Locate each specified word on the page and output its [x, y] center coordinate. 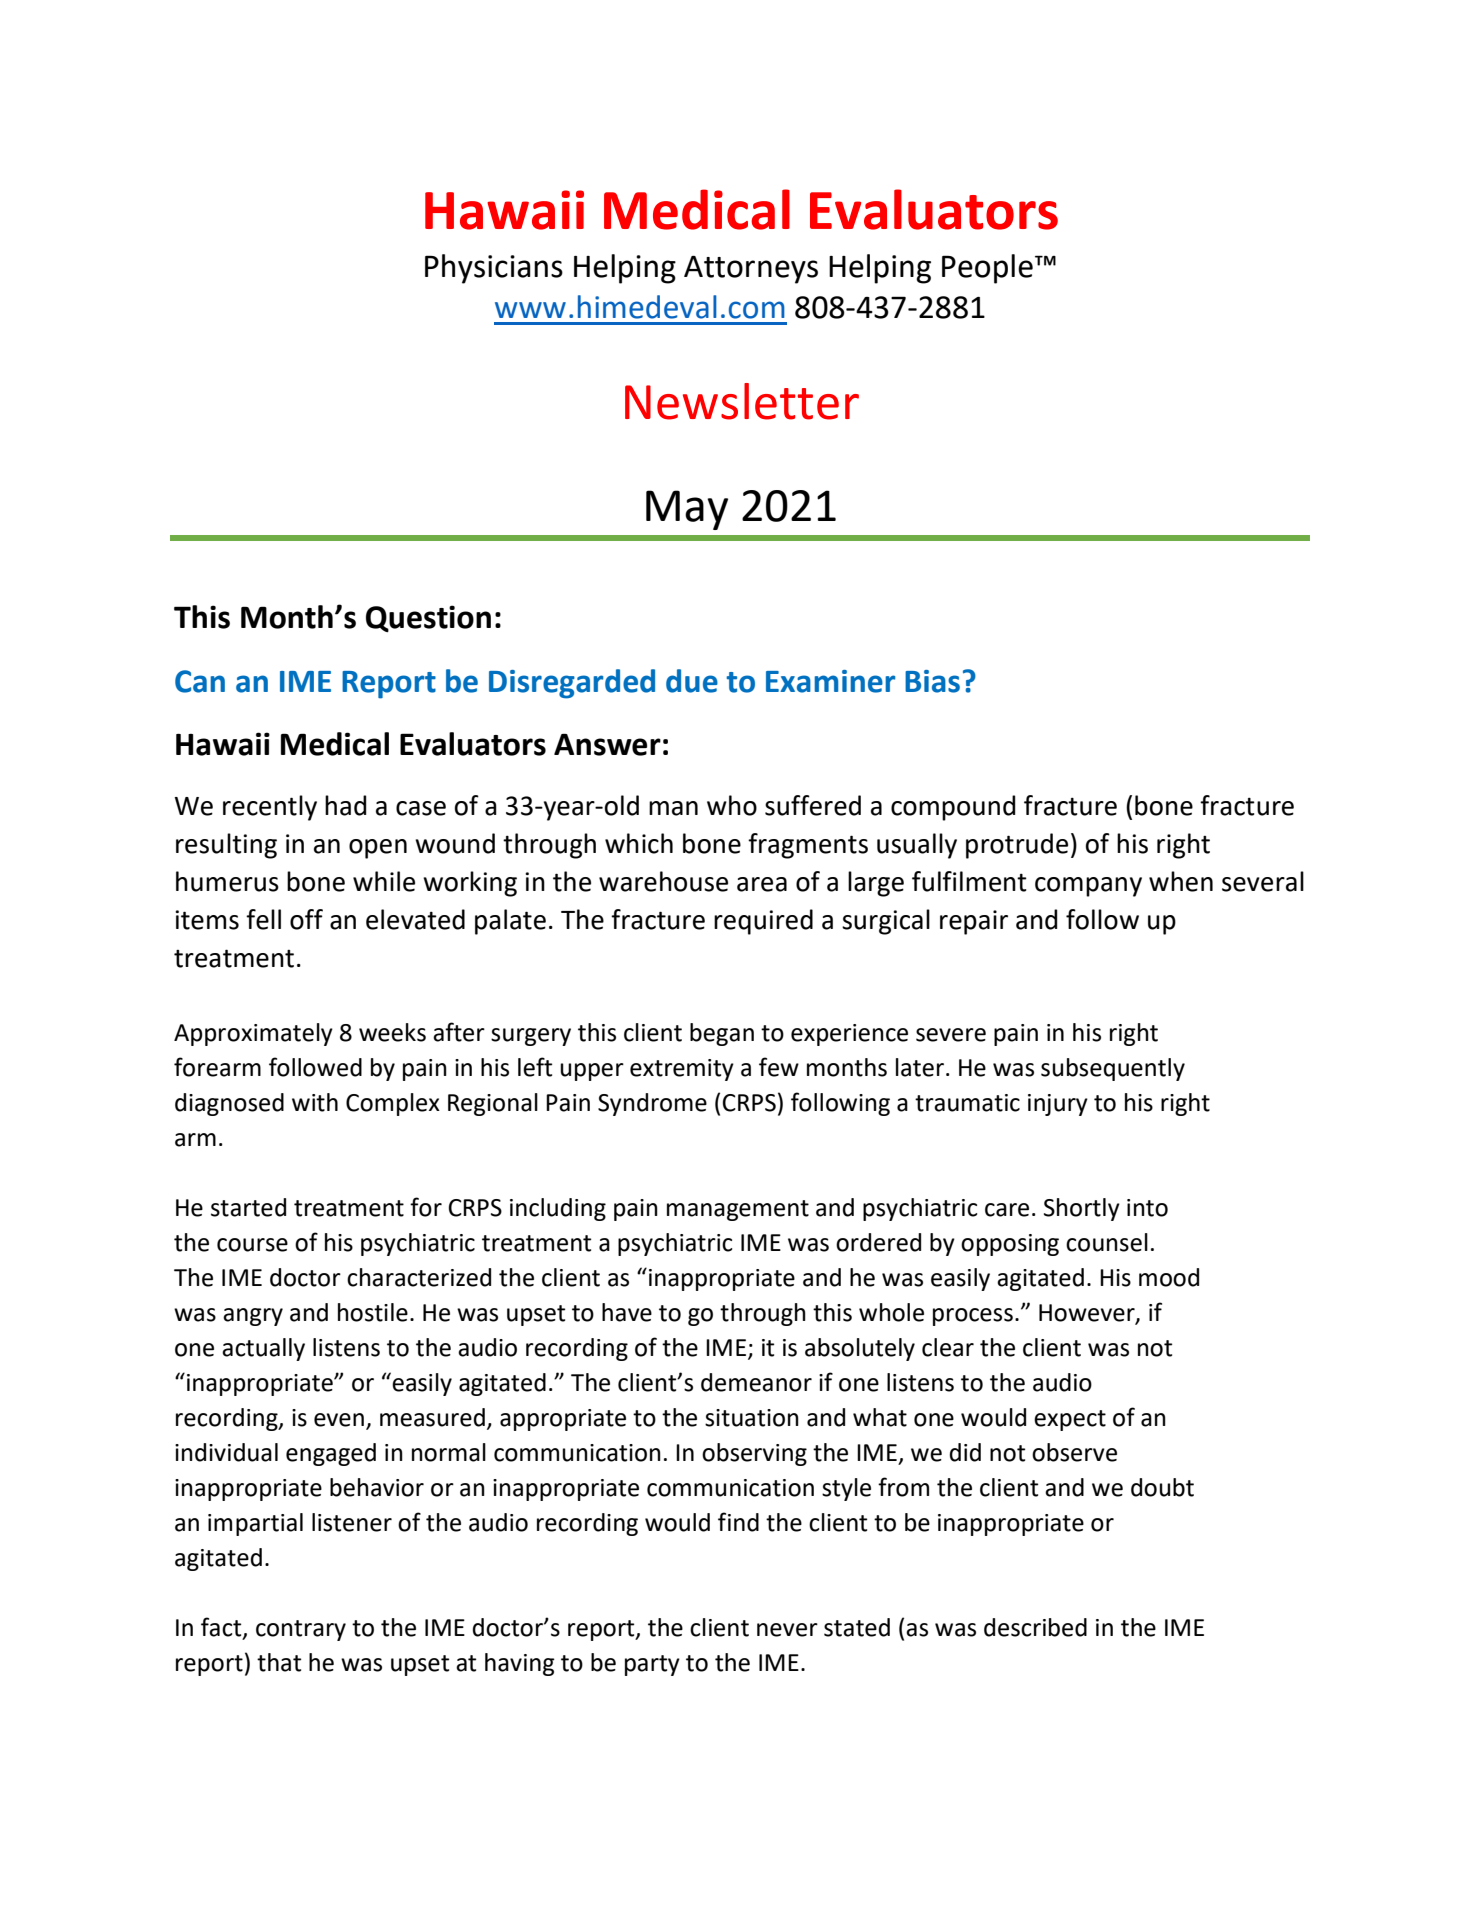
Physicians [494, 269]
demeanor [756, 1382]
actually [263, 1349]
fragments [808, 846]
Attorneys [751, 270]
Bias [932, 681]
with [315, 1102]
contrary [301, 1630]
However [1088, 1314]
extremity [682, 1070]
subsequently [1113, 1069]
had [345, 805]
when [1181, 881]
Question [428, 618]
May [687, 510]
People [987, 269]
